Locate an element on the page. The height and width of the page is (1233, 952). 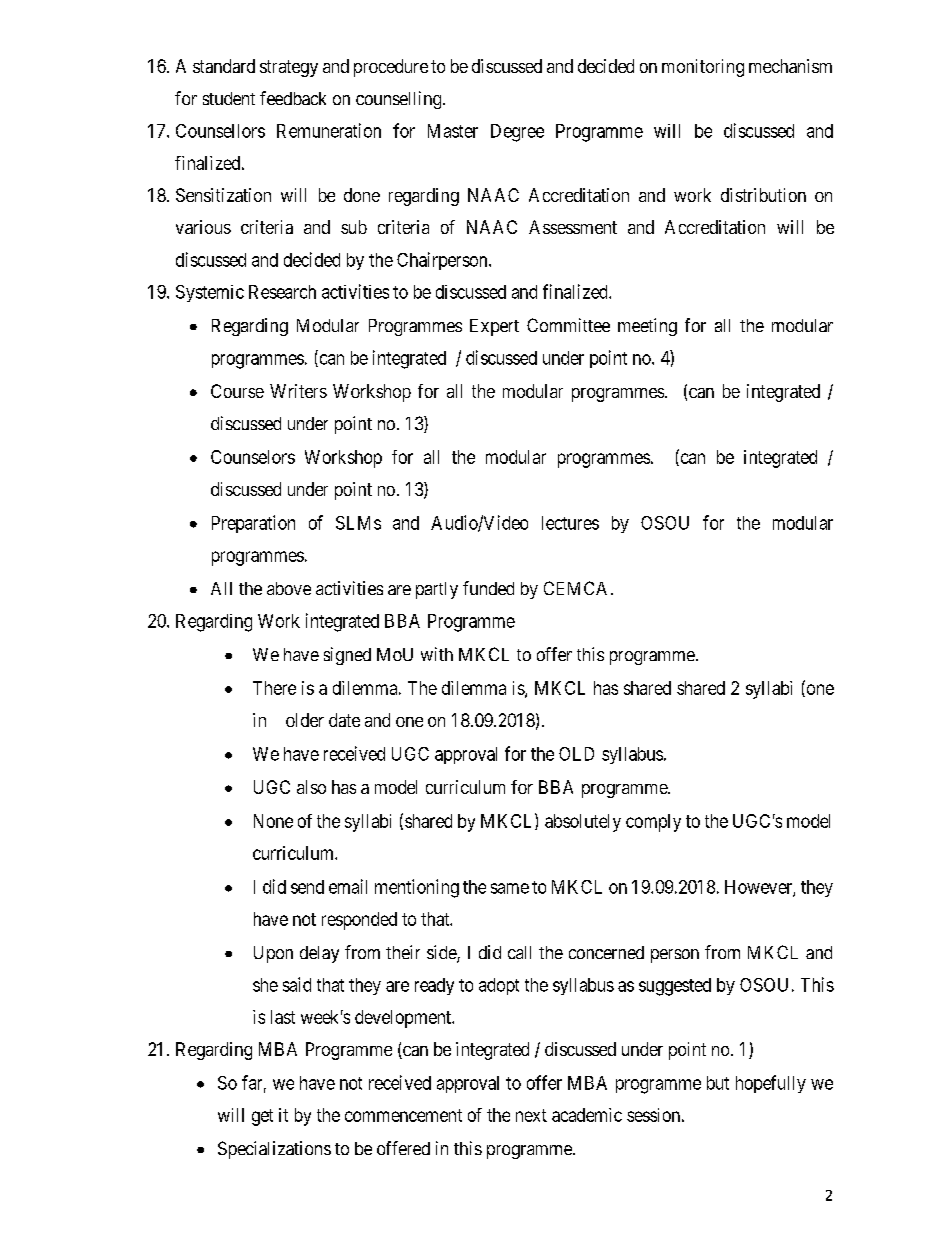
lectures is located at coordinates (570, 523).
